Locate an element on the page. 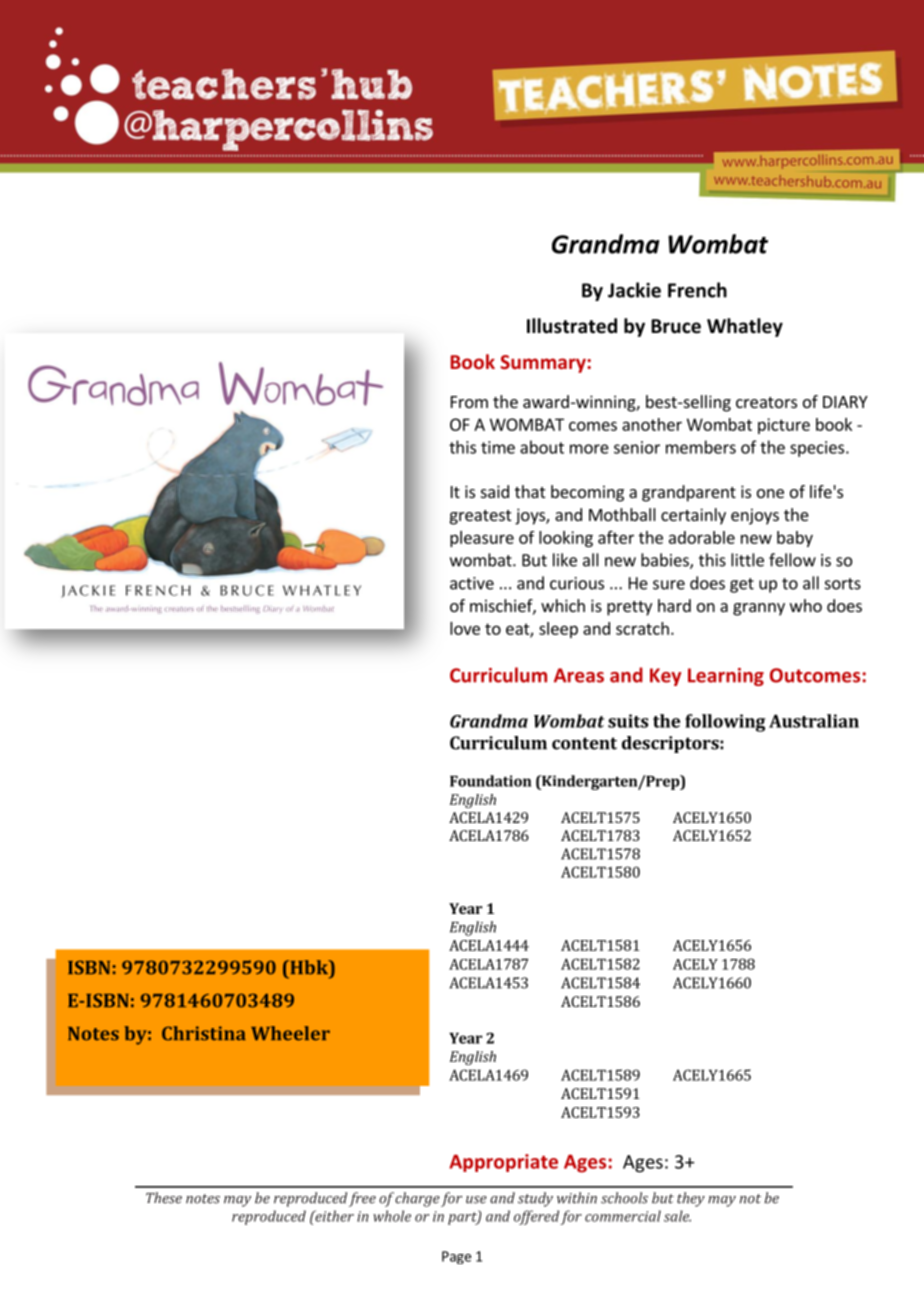  one is located at coordinates (770, 493).
